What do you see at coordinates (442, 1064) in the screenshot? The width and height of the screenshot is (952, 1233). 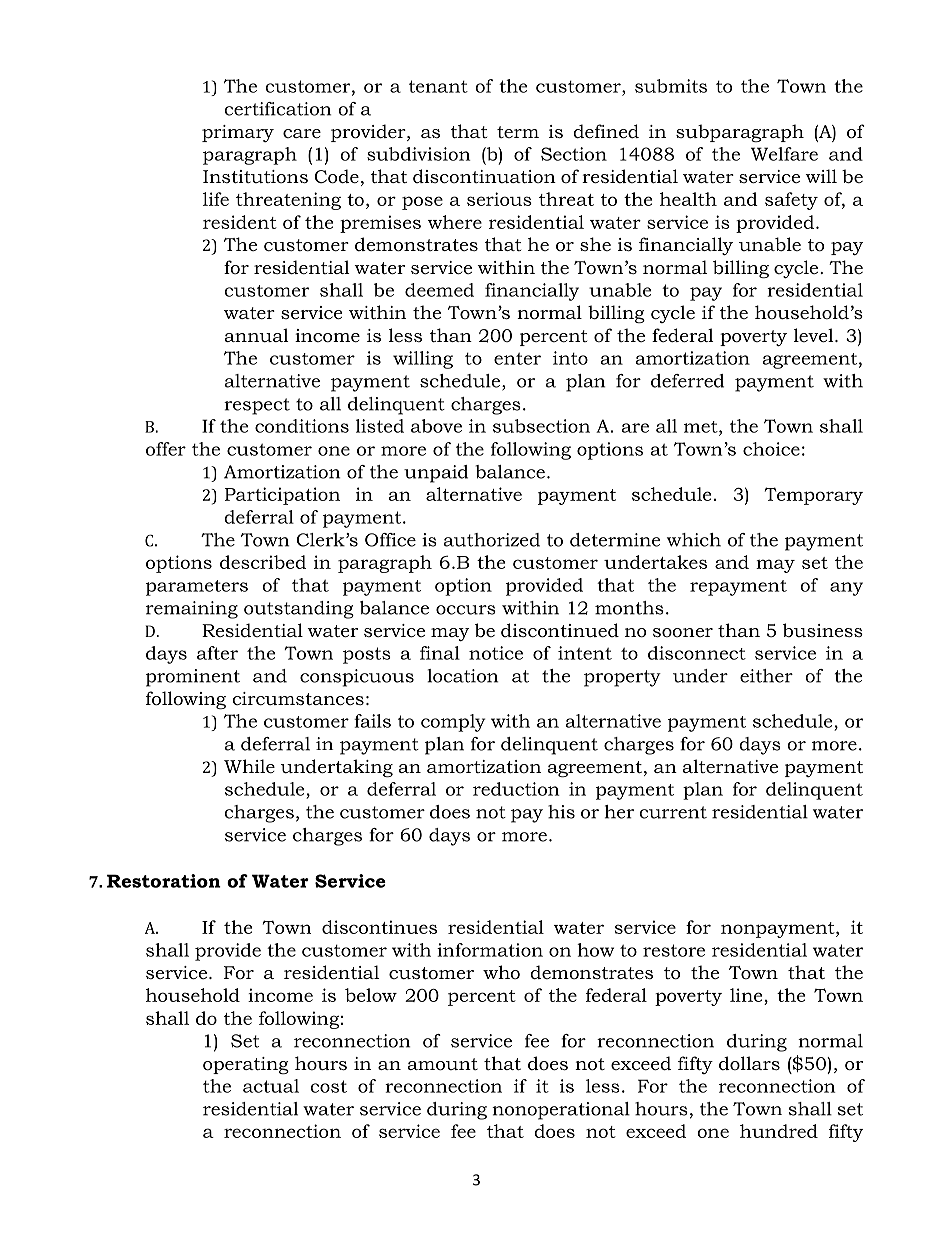 I see `amount` at bounding box center [442, 1064].
